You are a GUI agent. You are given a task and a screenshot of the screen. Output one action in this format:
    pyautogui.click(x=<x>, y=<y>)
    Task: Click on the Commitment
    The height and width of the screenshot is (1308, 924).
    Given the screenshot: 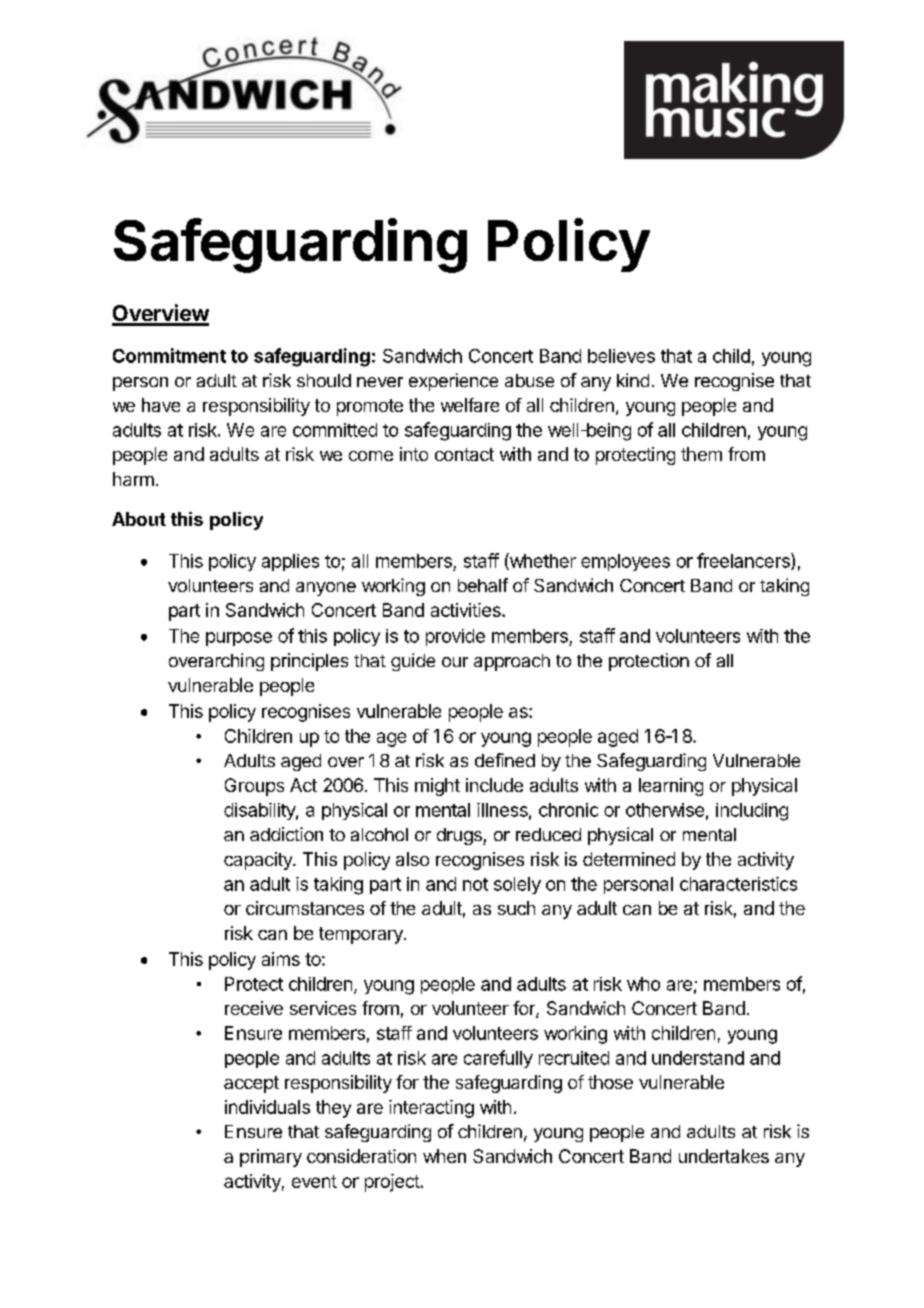 What is the action you would take?
    pyautogui.click(x=169, y=355)
